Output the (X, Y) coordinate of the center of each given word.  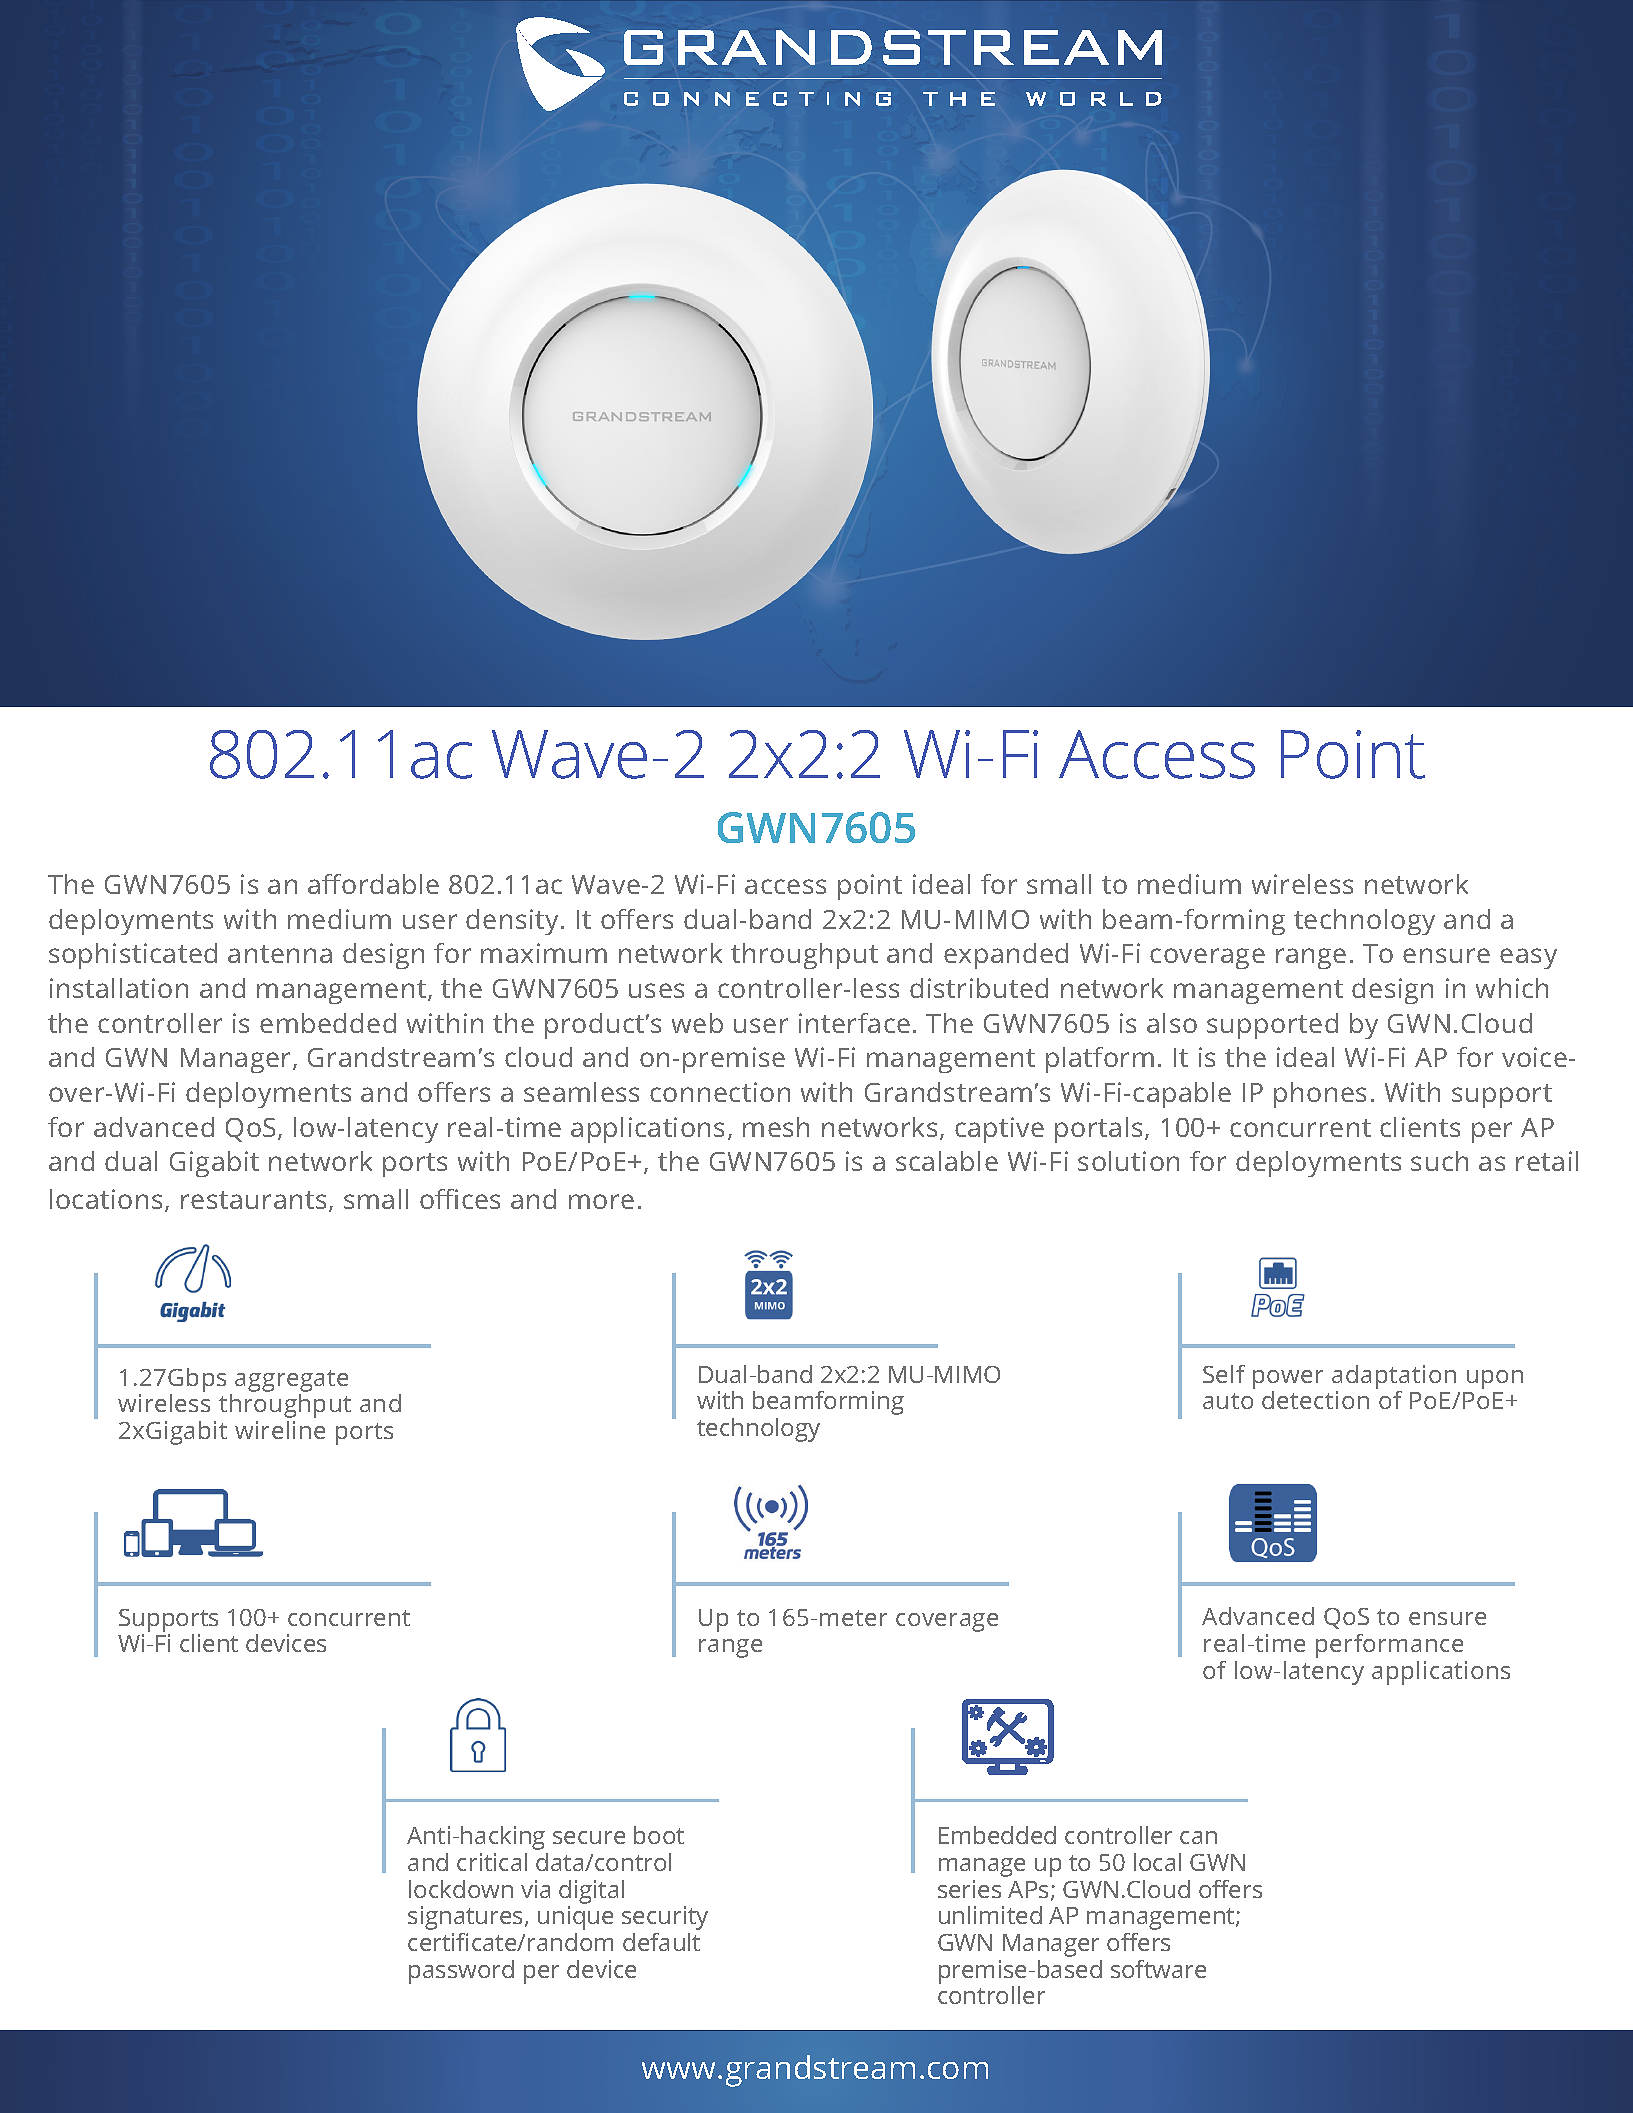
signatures (467, 1918)
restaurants (253, 1200)
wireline (280, 1430)
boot (659, 1835)
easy (1528, 958)
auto (1228, 1401)
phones (1320, 1095)
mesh (776, 1127)
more (601, 1201)
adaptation (1394, 1377)
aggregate (291, 1381)
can (1198, 1837)
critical (492, 1862)
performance (1389, 1646)
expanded (1006, 956)
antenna (280, 954)
